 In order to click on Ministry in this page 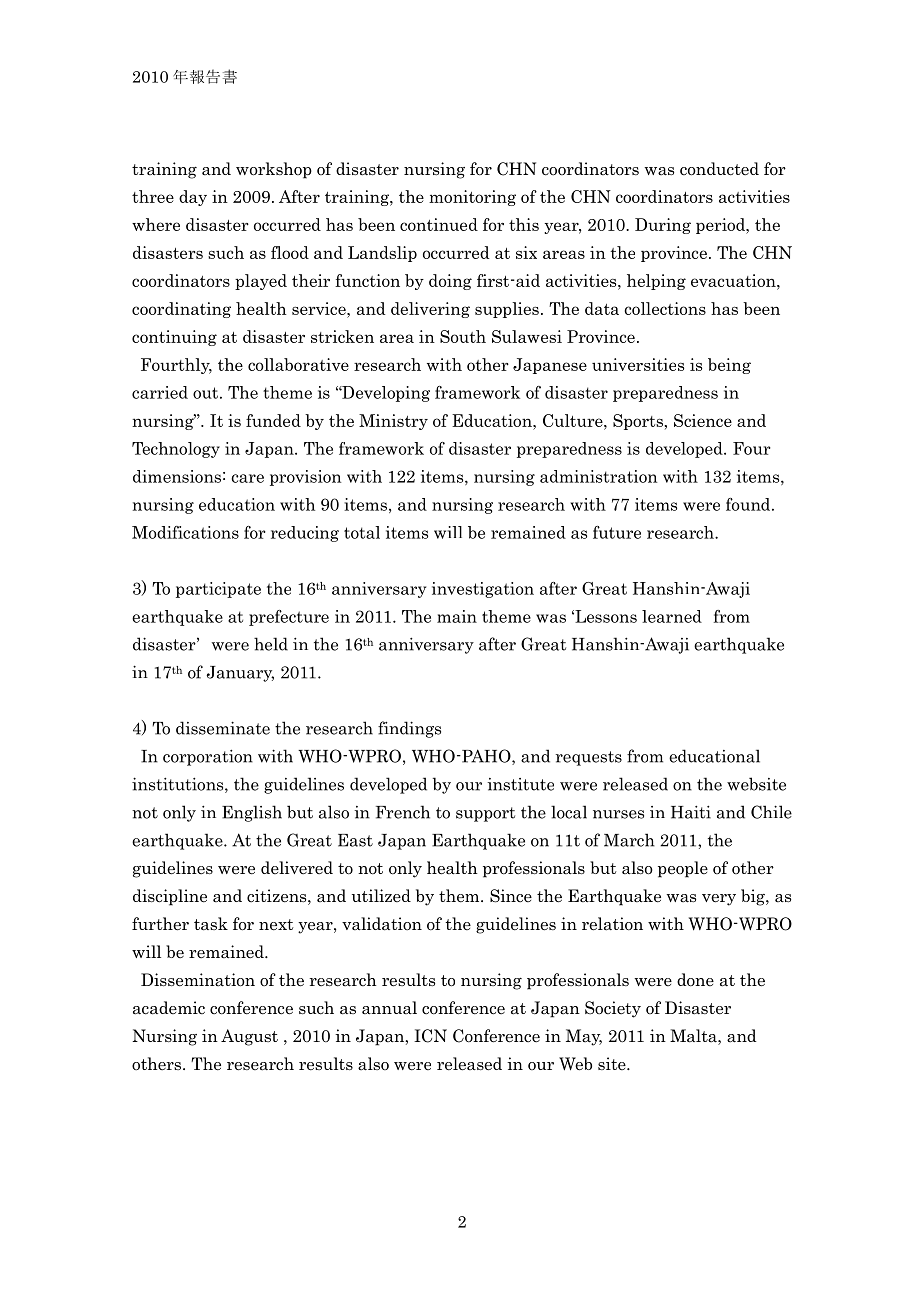, I will do `click(393, 422)`.
